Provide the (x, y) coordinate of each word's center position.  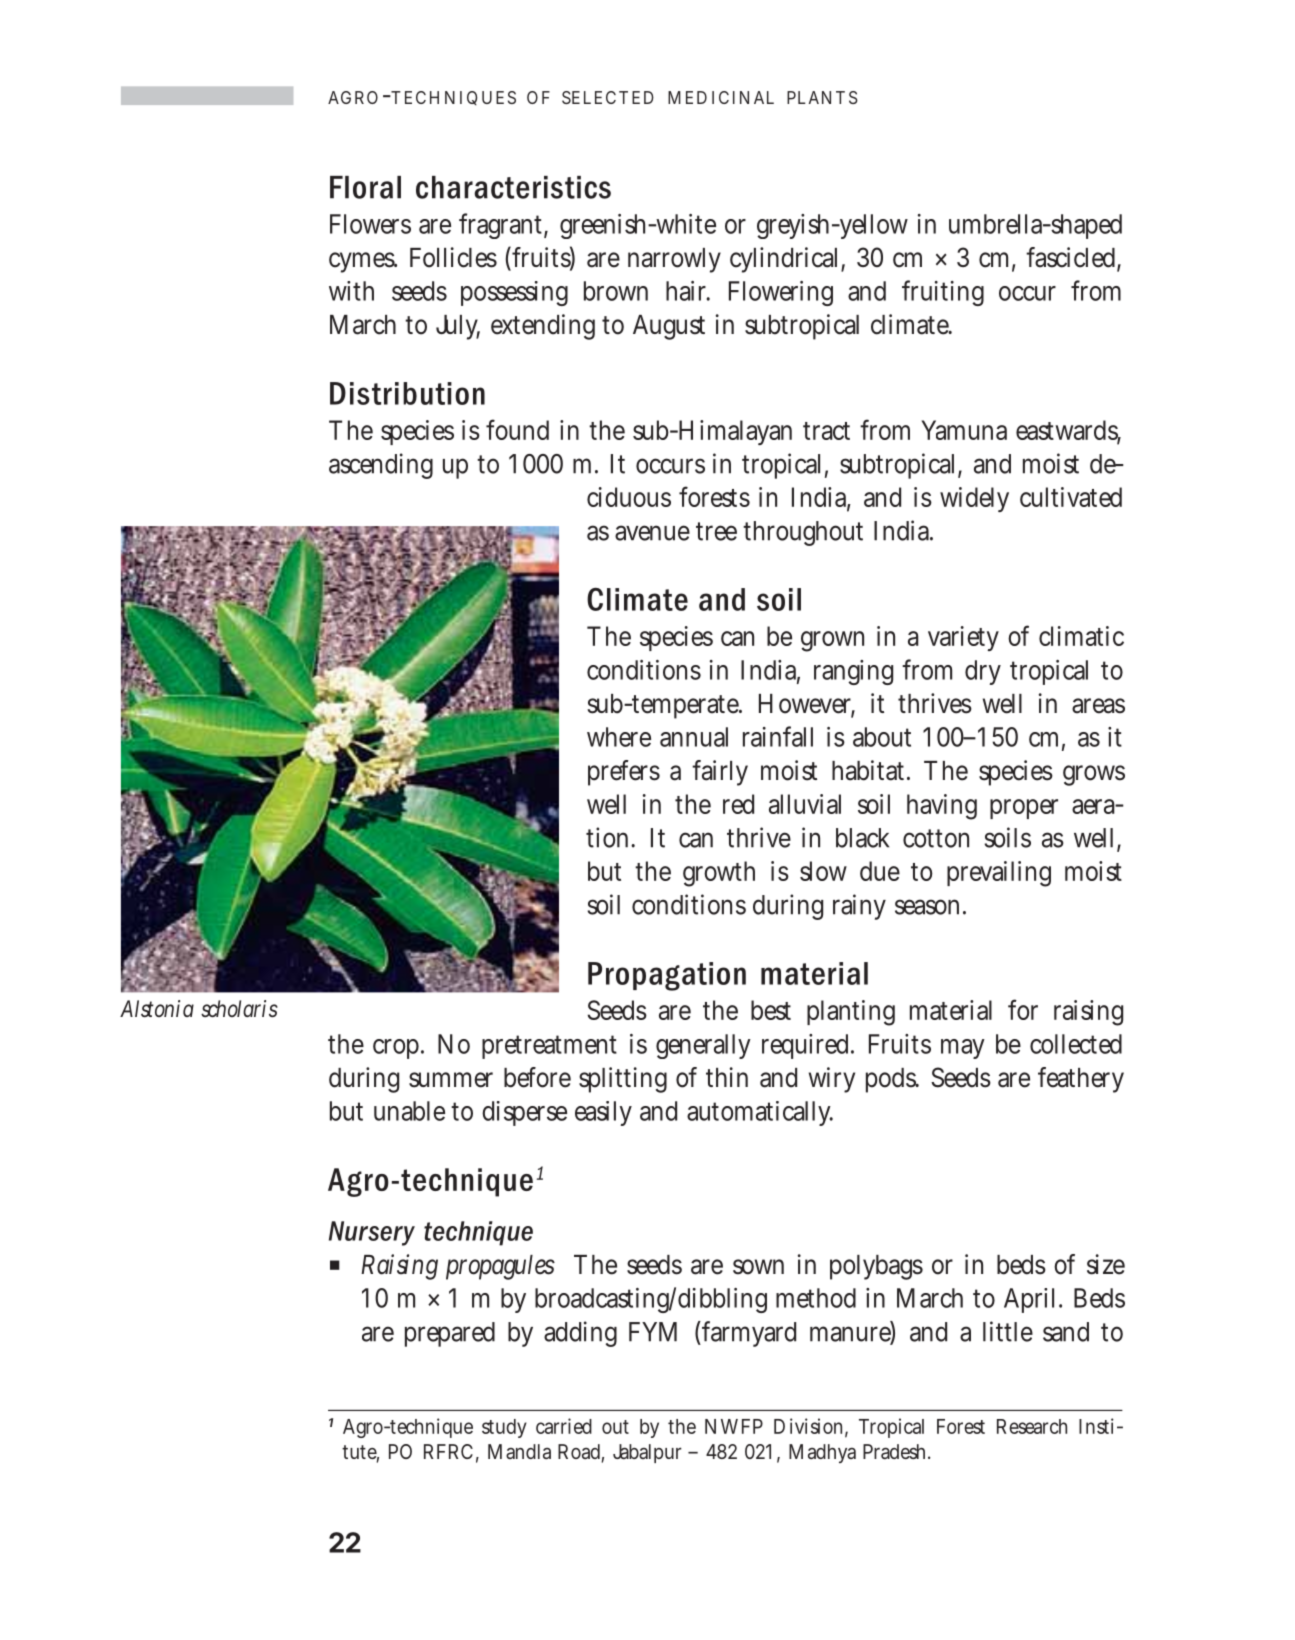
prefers (624, 773)
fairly (720, 773)
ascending (381, 466)
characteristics (513, 187)
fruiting (943, 293)
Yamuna (964, 430)
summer (451, 1080)
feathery (1081, 1080)
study (504, 1428)
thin (727, 1077)
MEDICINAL (721, 97)
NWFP (734, 1426)
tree (716, 531)
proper (1024, 809)
